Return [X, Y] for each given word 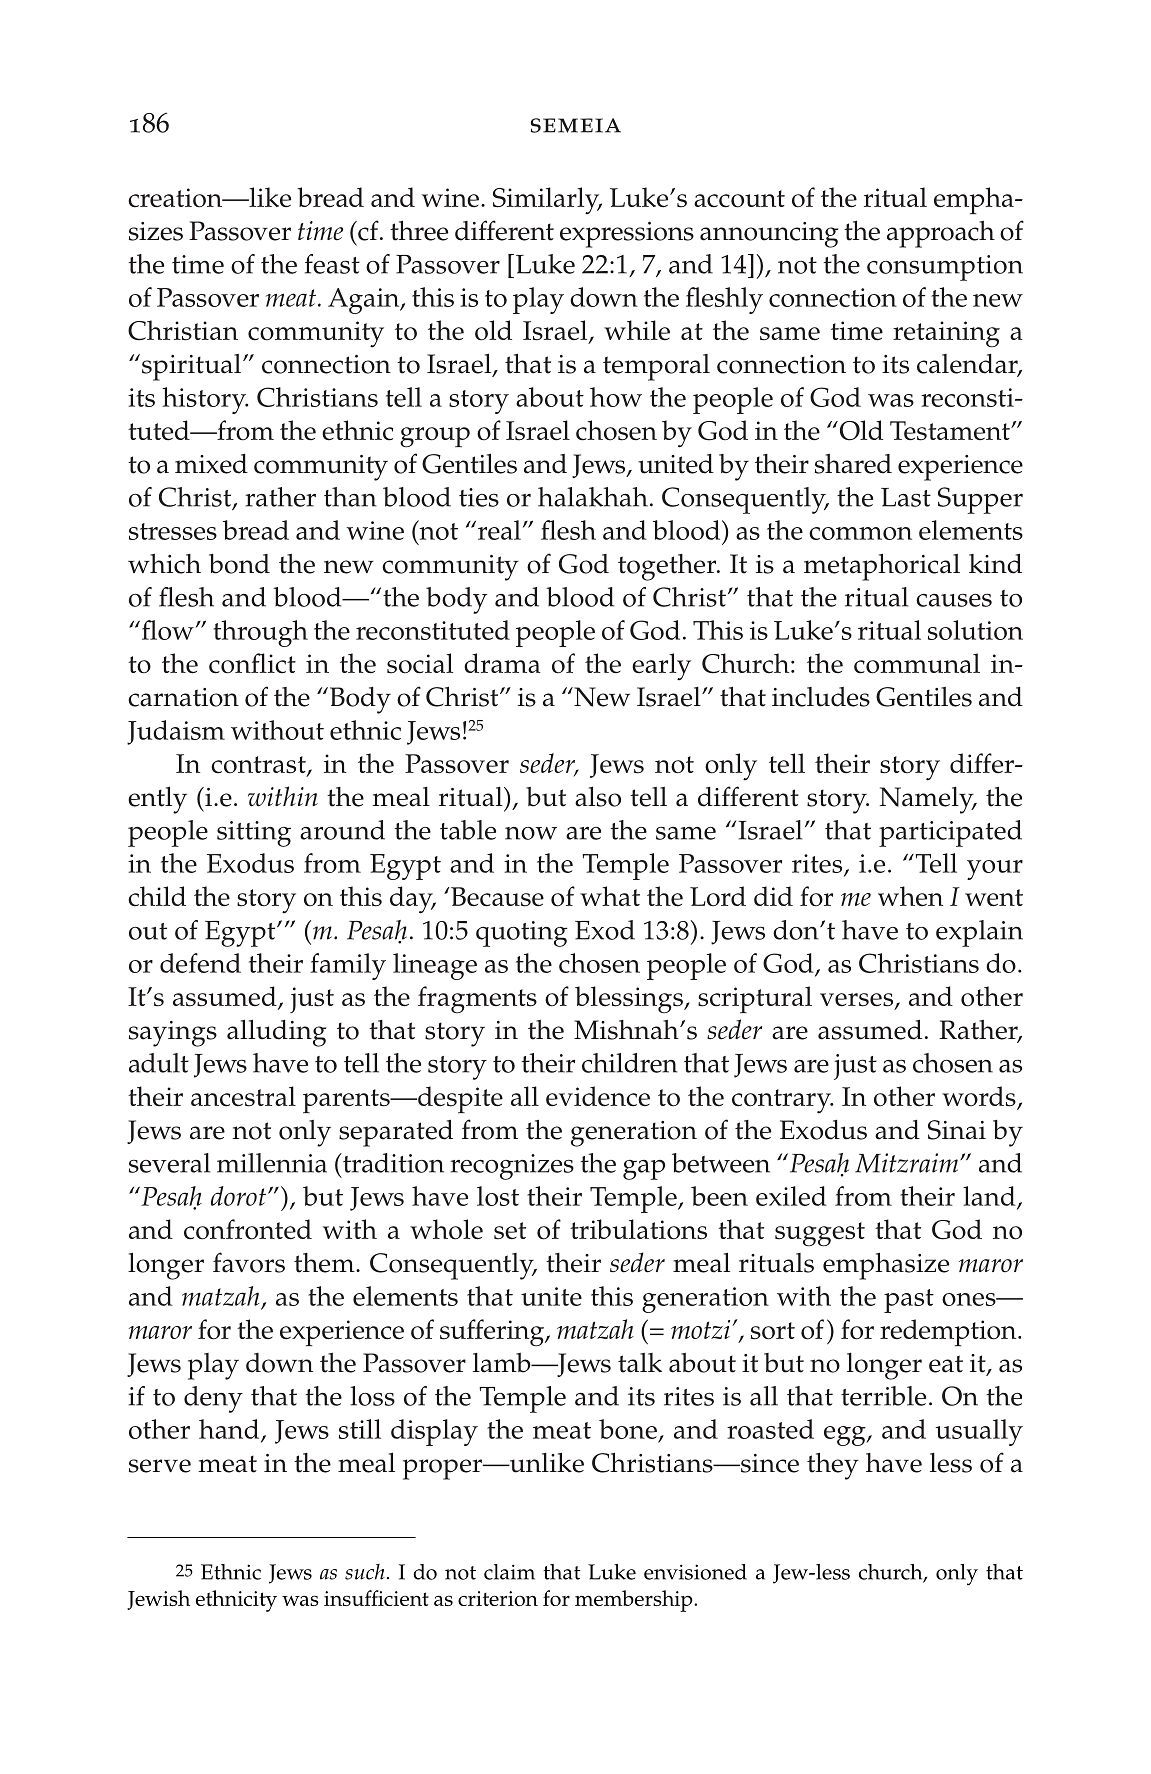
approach [941, 234]
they [833, 1466]
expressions [627, 235]
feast [332, 264]
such [365, 1572]
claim [509, 1572]
